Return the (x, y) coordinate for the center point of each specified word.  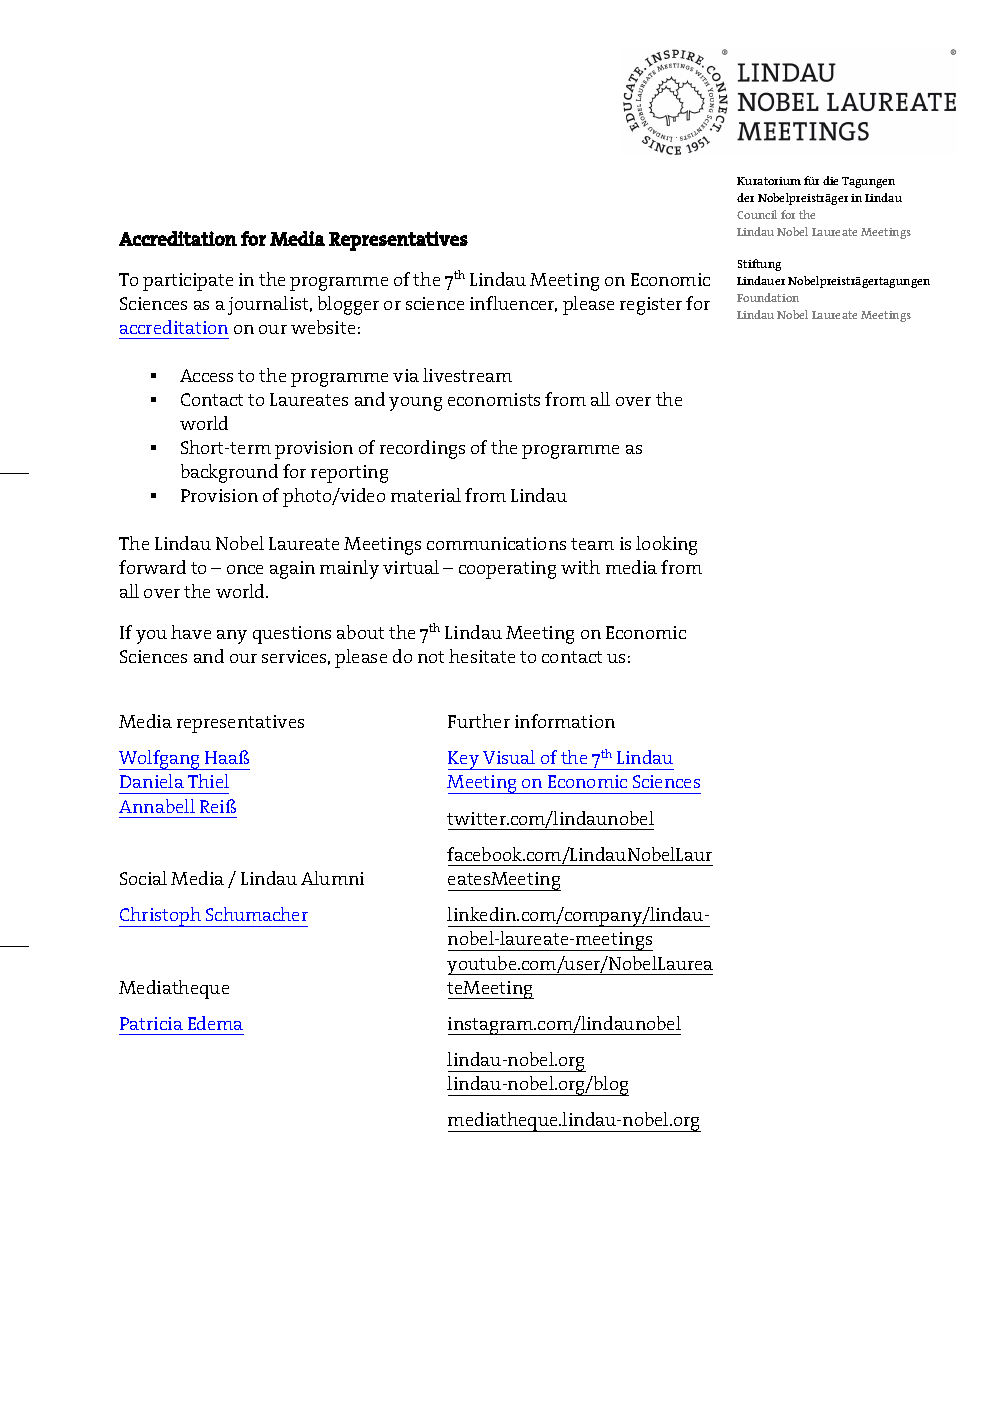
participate (188, 282)
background (229, 473)
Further (479, 721)
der (745, 197)
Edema (215, 1023)
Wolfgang (161, 760)
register (651, 306)
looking (666, 545)
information (565, 721)
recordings (422, 449)
